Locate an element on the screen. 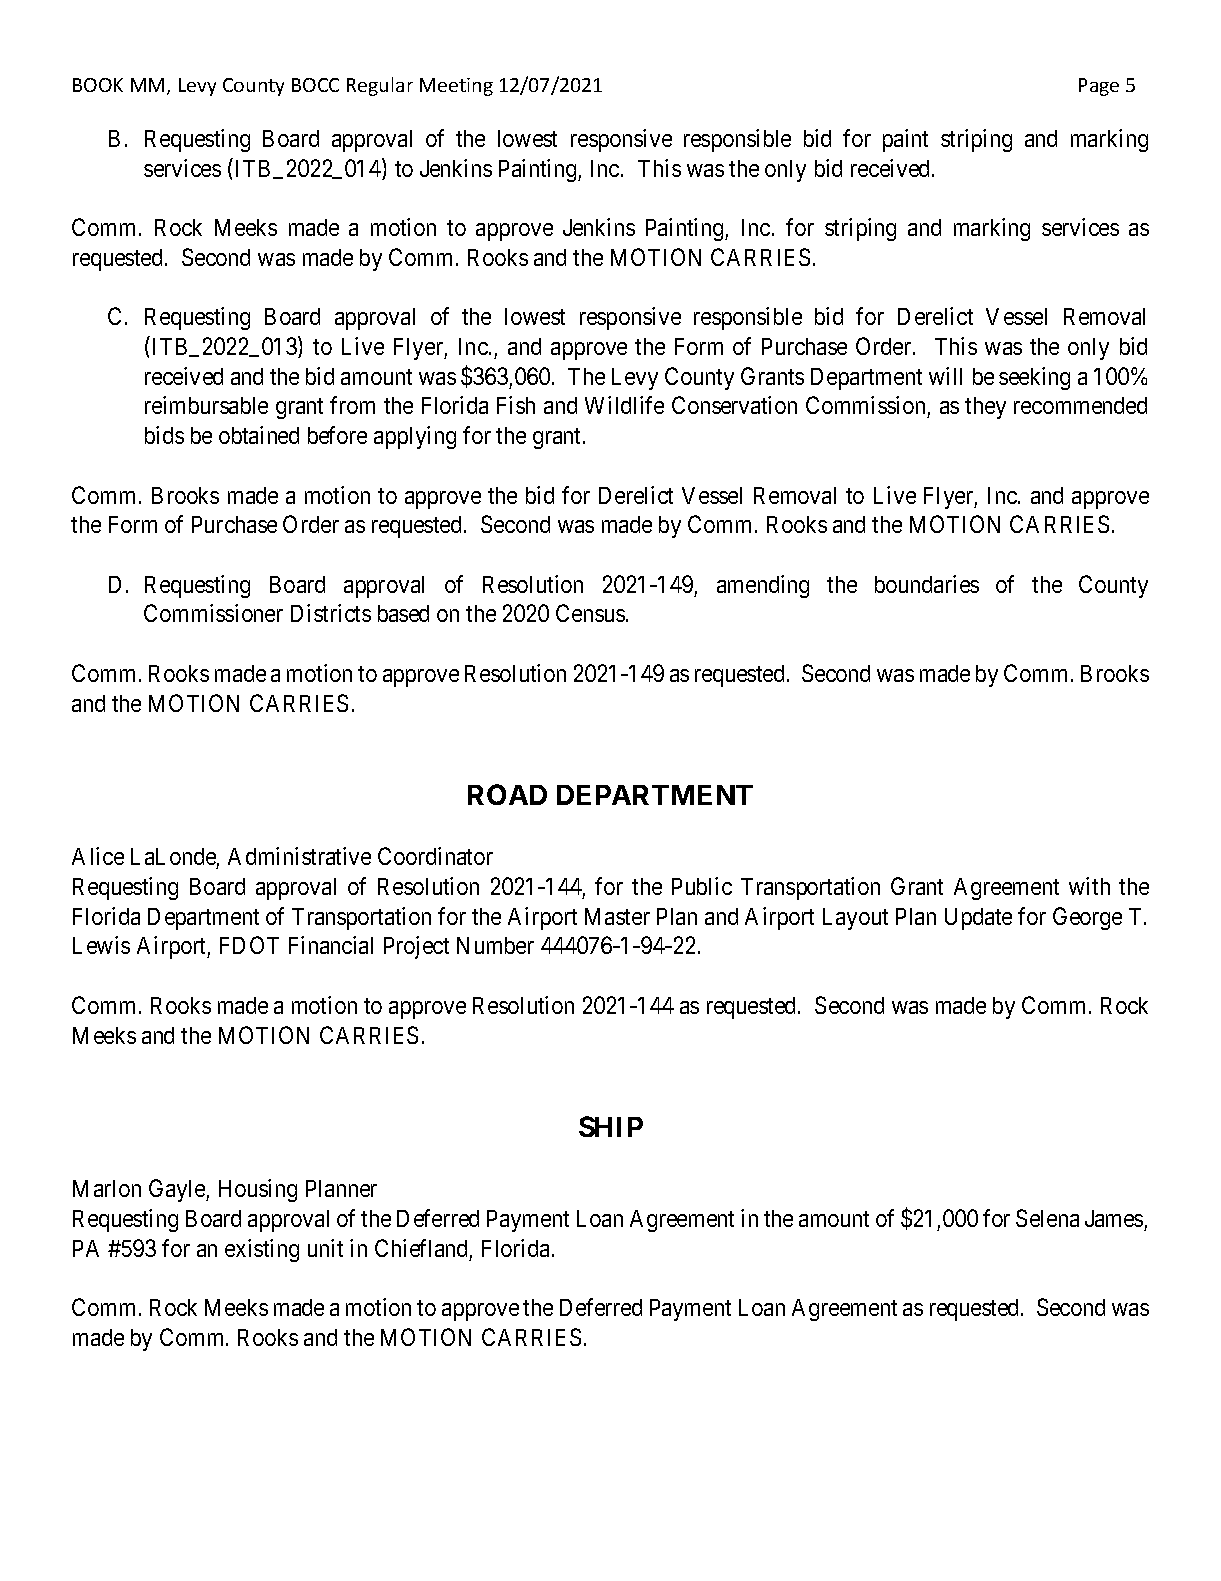  Page is located at coordinates (1099, 87).
